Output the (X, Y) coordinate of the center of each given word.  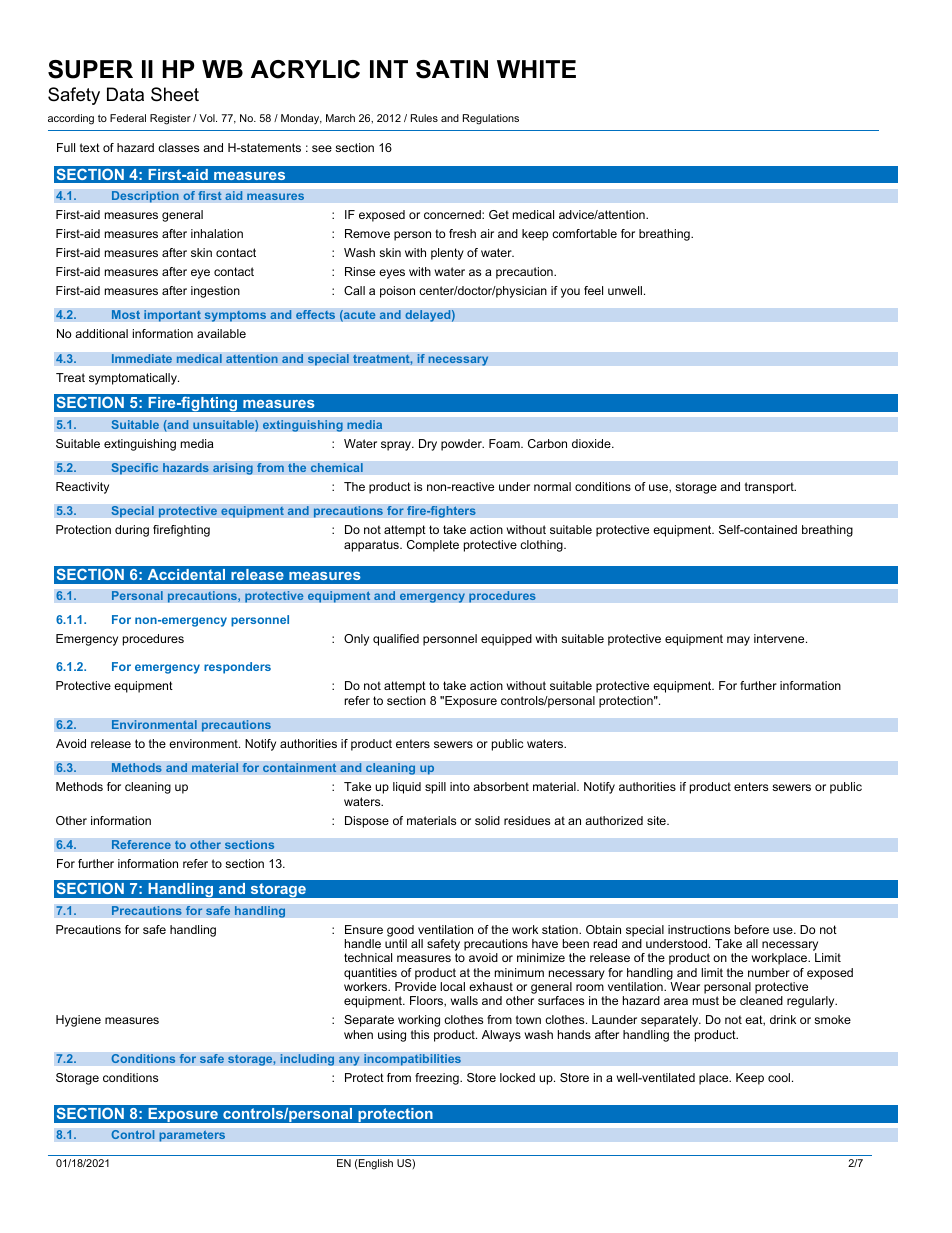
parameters (192, 1136)
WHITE (536, 69)
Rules (424, 118)
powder (462, 445)
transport (770, 488)
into (460, 786)
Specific (135, 469)
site (657, 820)
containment (300, 768)
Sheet (175, 94)
